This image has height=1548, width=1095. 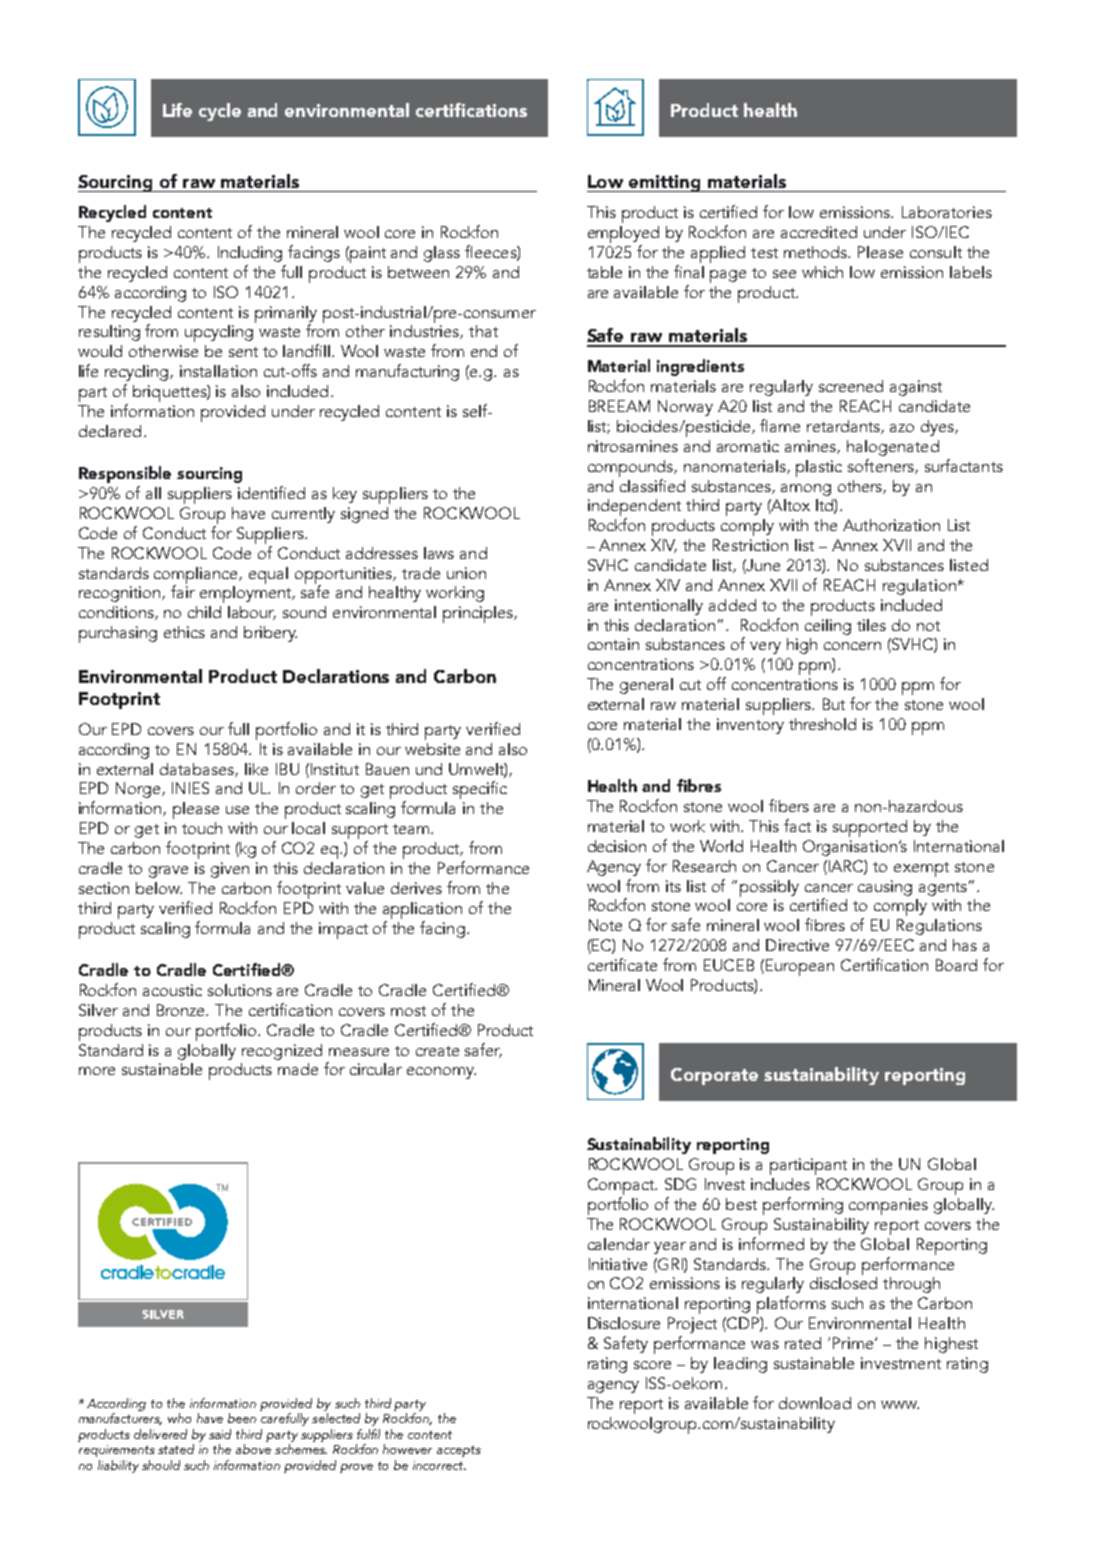 What do you see at coordinates (815, 1403) in the image?
I see `download` at bounding box center [815, 1403].
